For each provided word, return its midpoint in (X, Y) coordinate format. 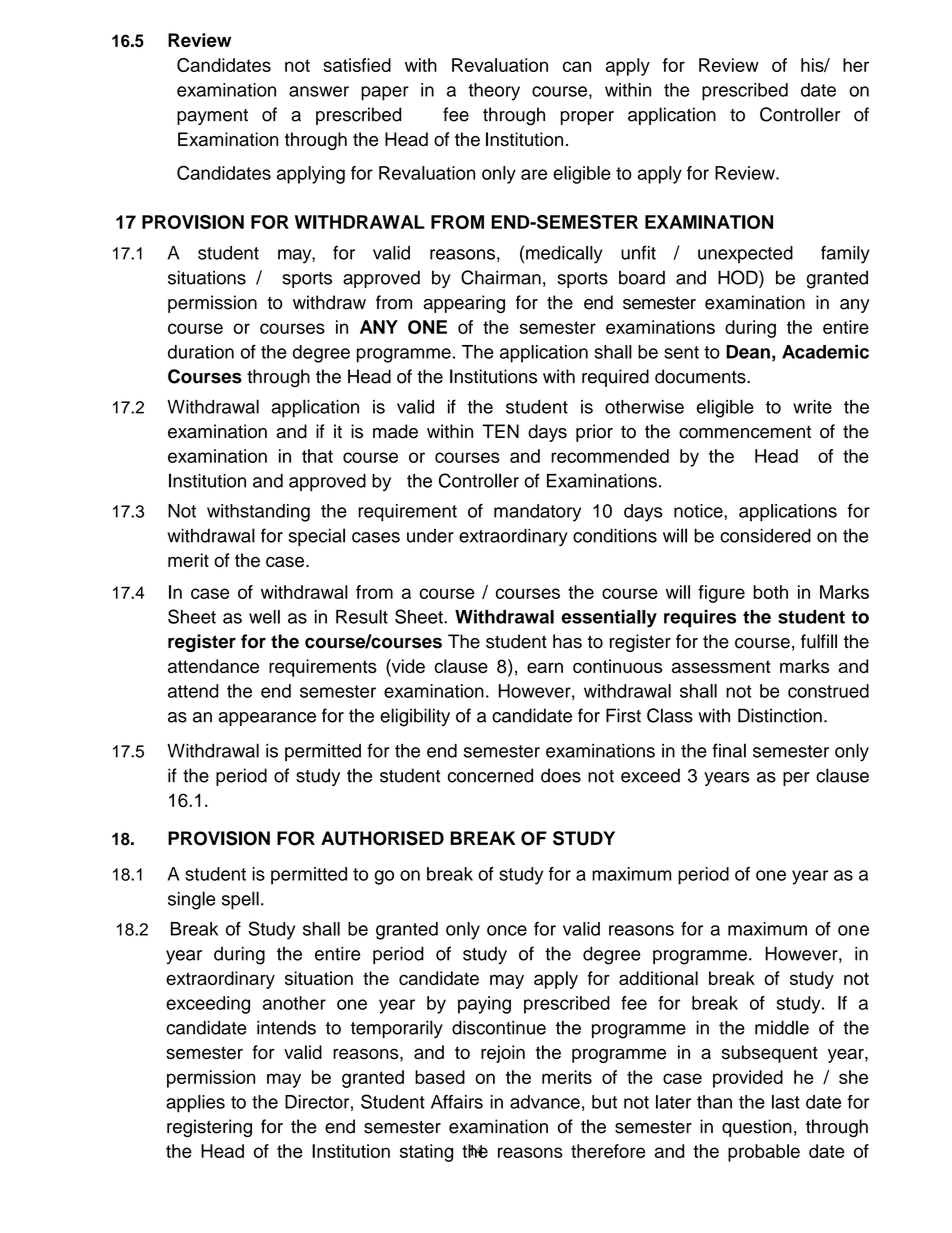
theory (494, 92)
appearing (464, 304)
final (729, 750)
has (567, 641)
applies (195, 1104)
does (561, 775)
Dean (748, 352)
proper (587, 118)
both (770, 592)
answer (319, 91)
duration (201, 352)
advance (545, 1102)
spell (240, 900)
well (264, 617)
